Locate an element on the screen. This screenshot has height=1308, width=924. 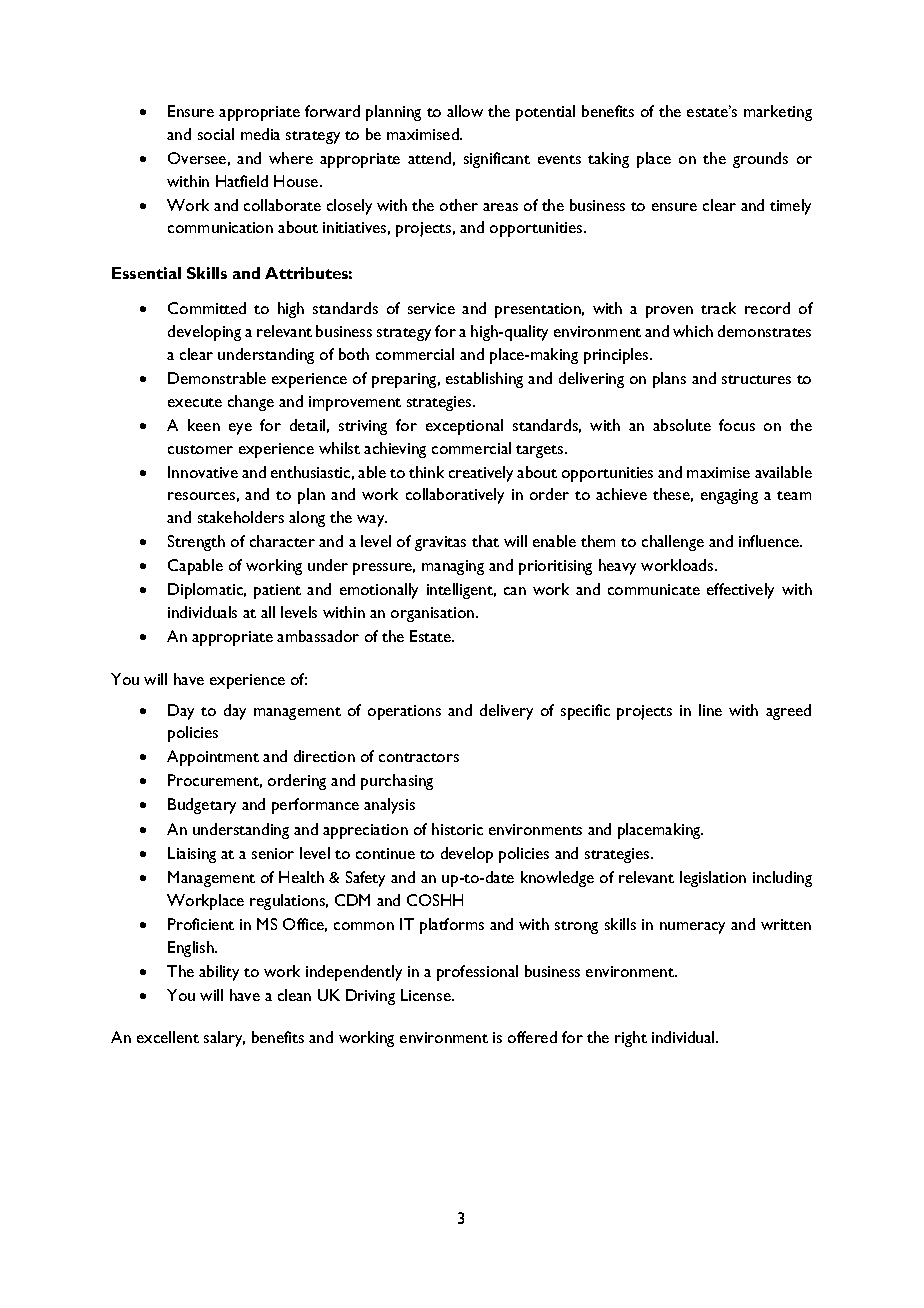
allow is located at coordinates (465, 111).
